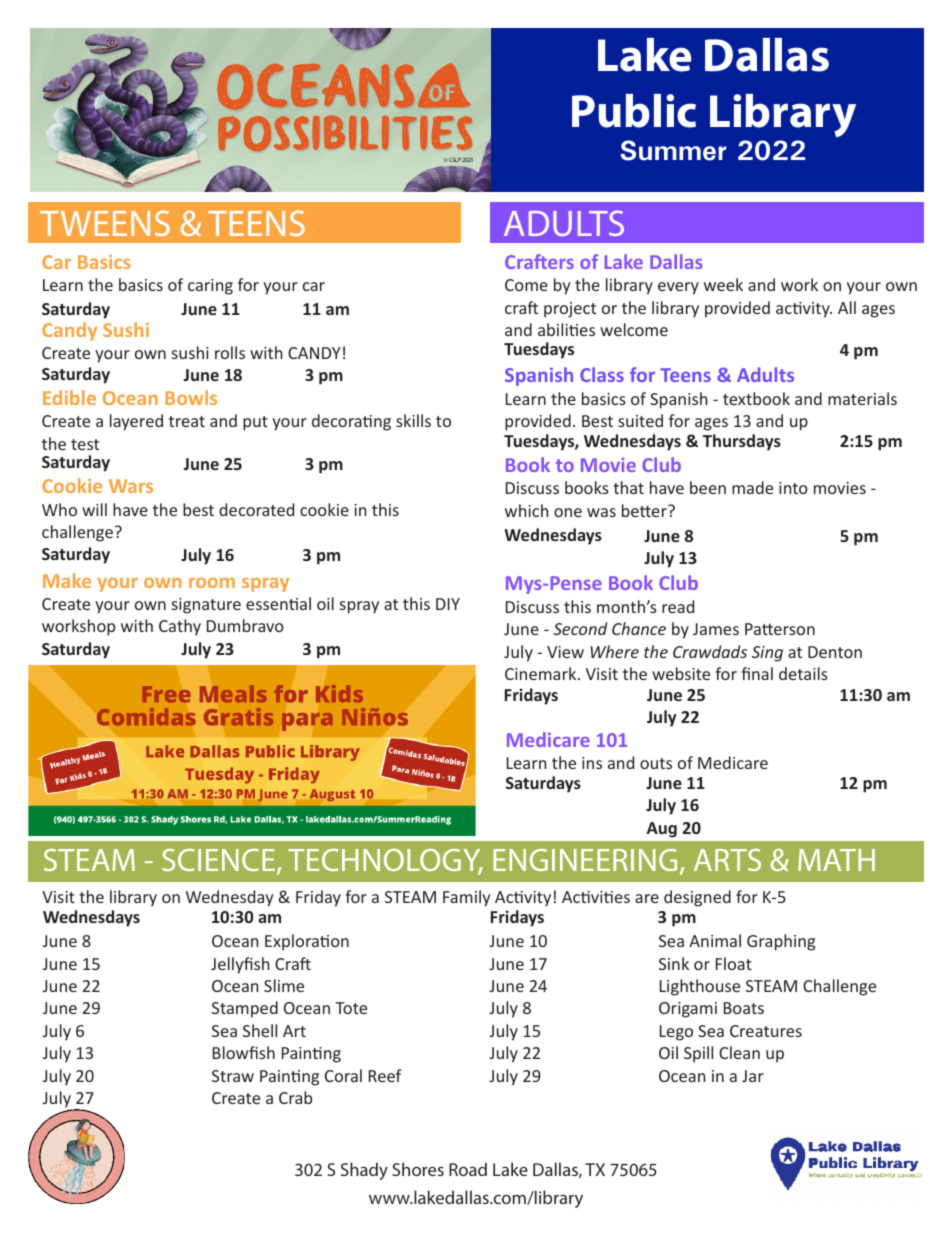 This page has width=952, height=1233. I want to click on Summer, so click(673, 150).
